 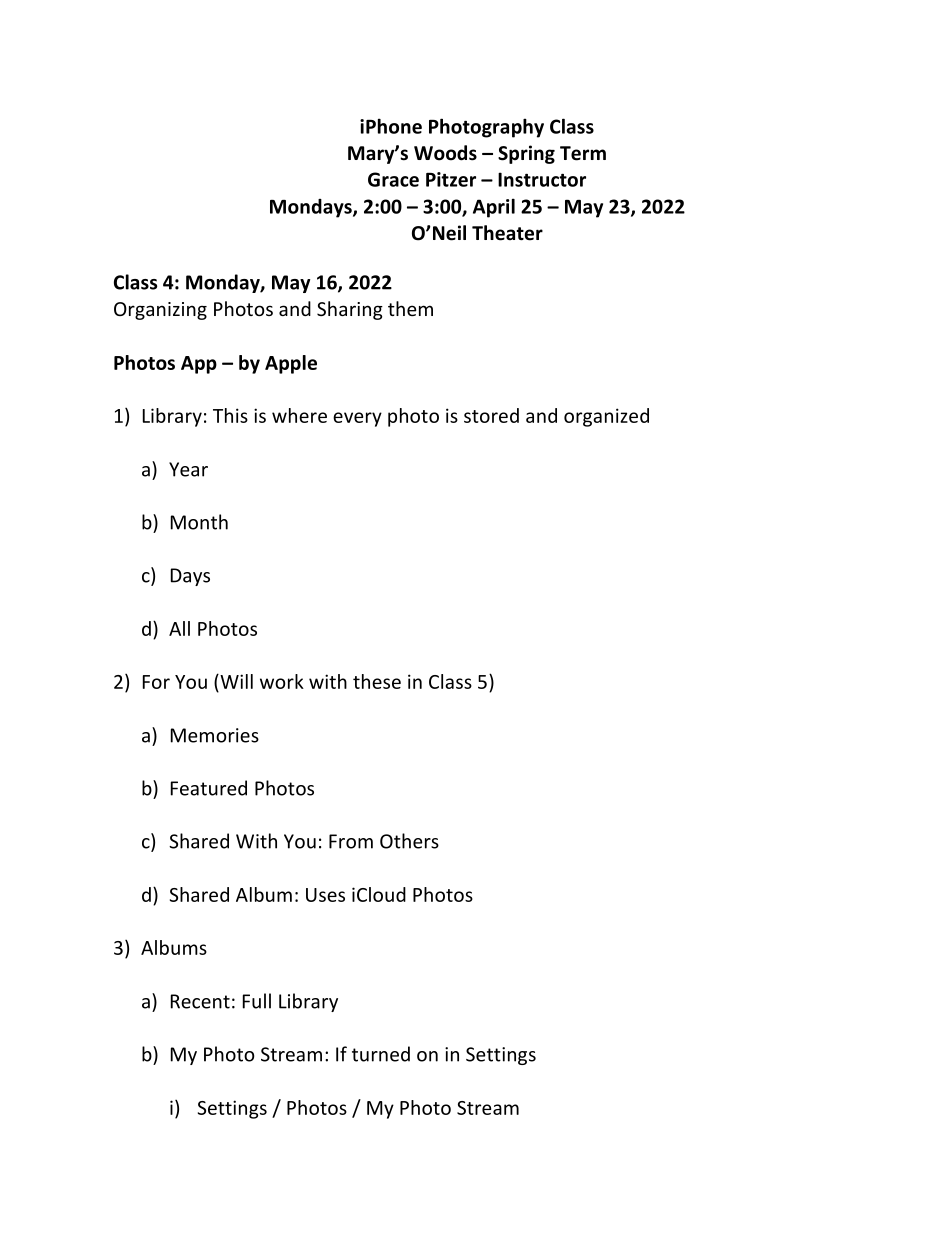 What do you see at coordinates (377, 681) in the screenshot?
I see `these` at bounding box center [377, 681].
